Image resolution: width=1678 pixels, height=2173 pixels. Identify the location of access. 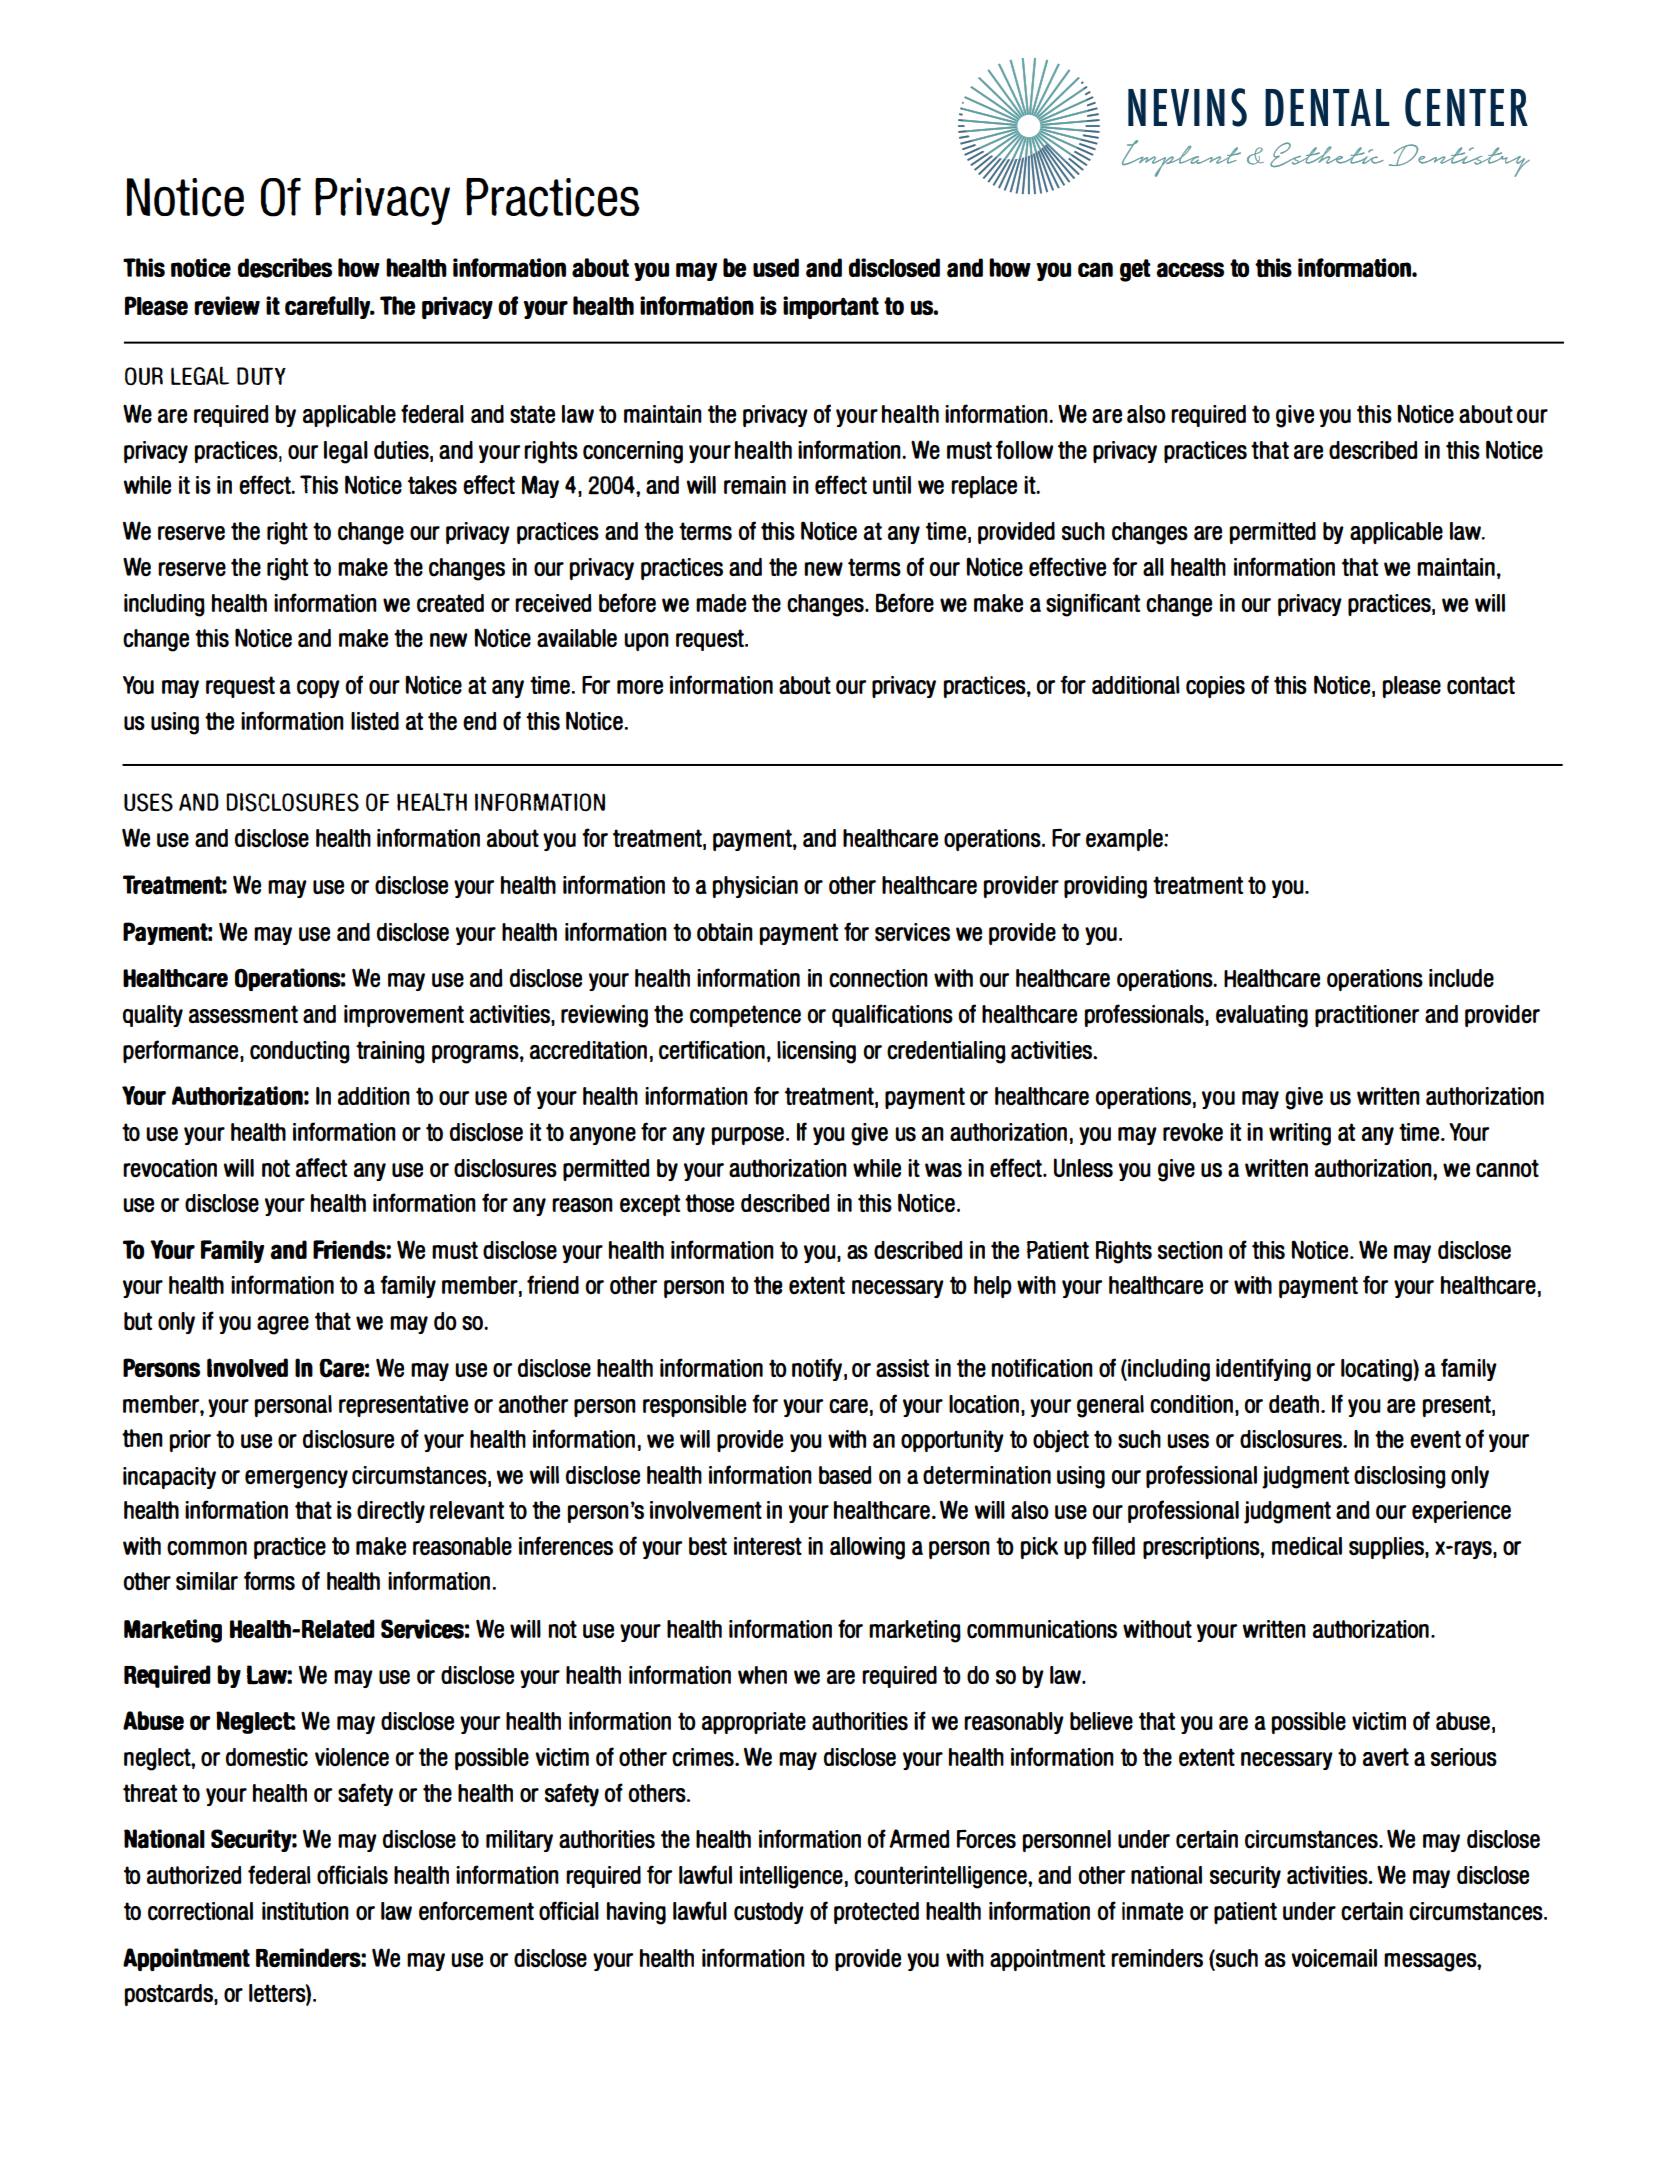
(1190, 270).
